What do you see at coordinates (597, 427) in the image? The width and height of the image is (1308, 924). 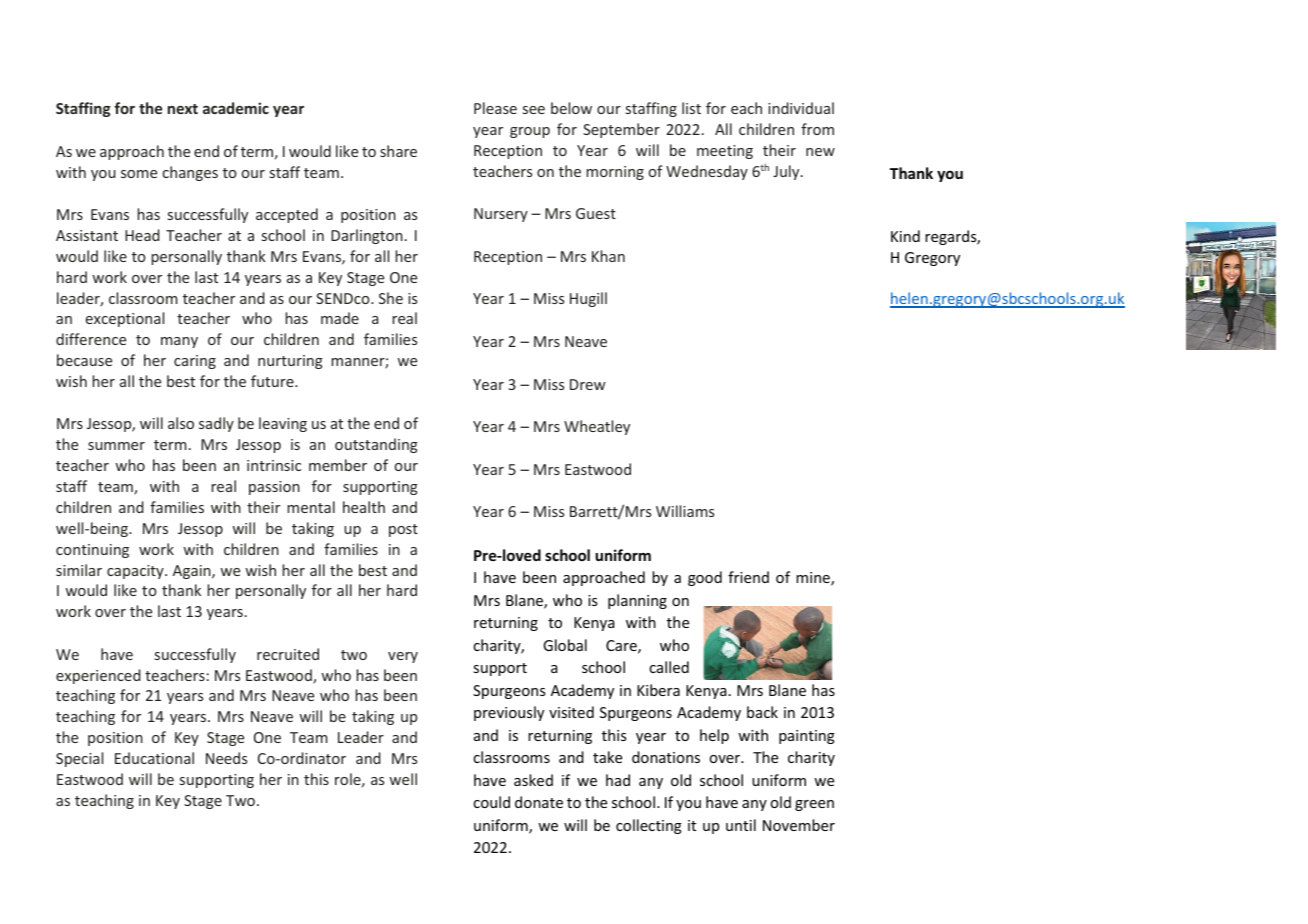 I see `Wheatley` at bounding box center [597, 427].
